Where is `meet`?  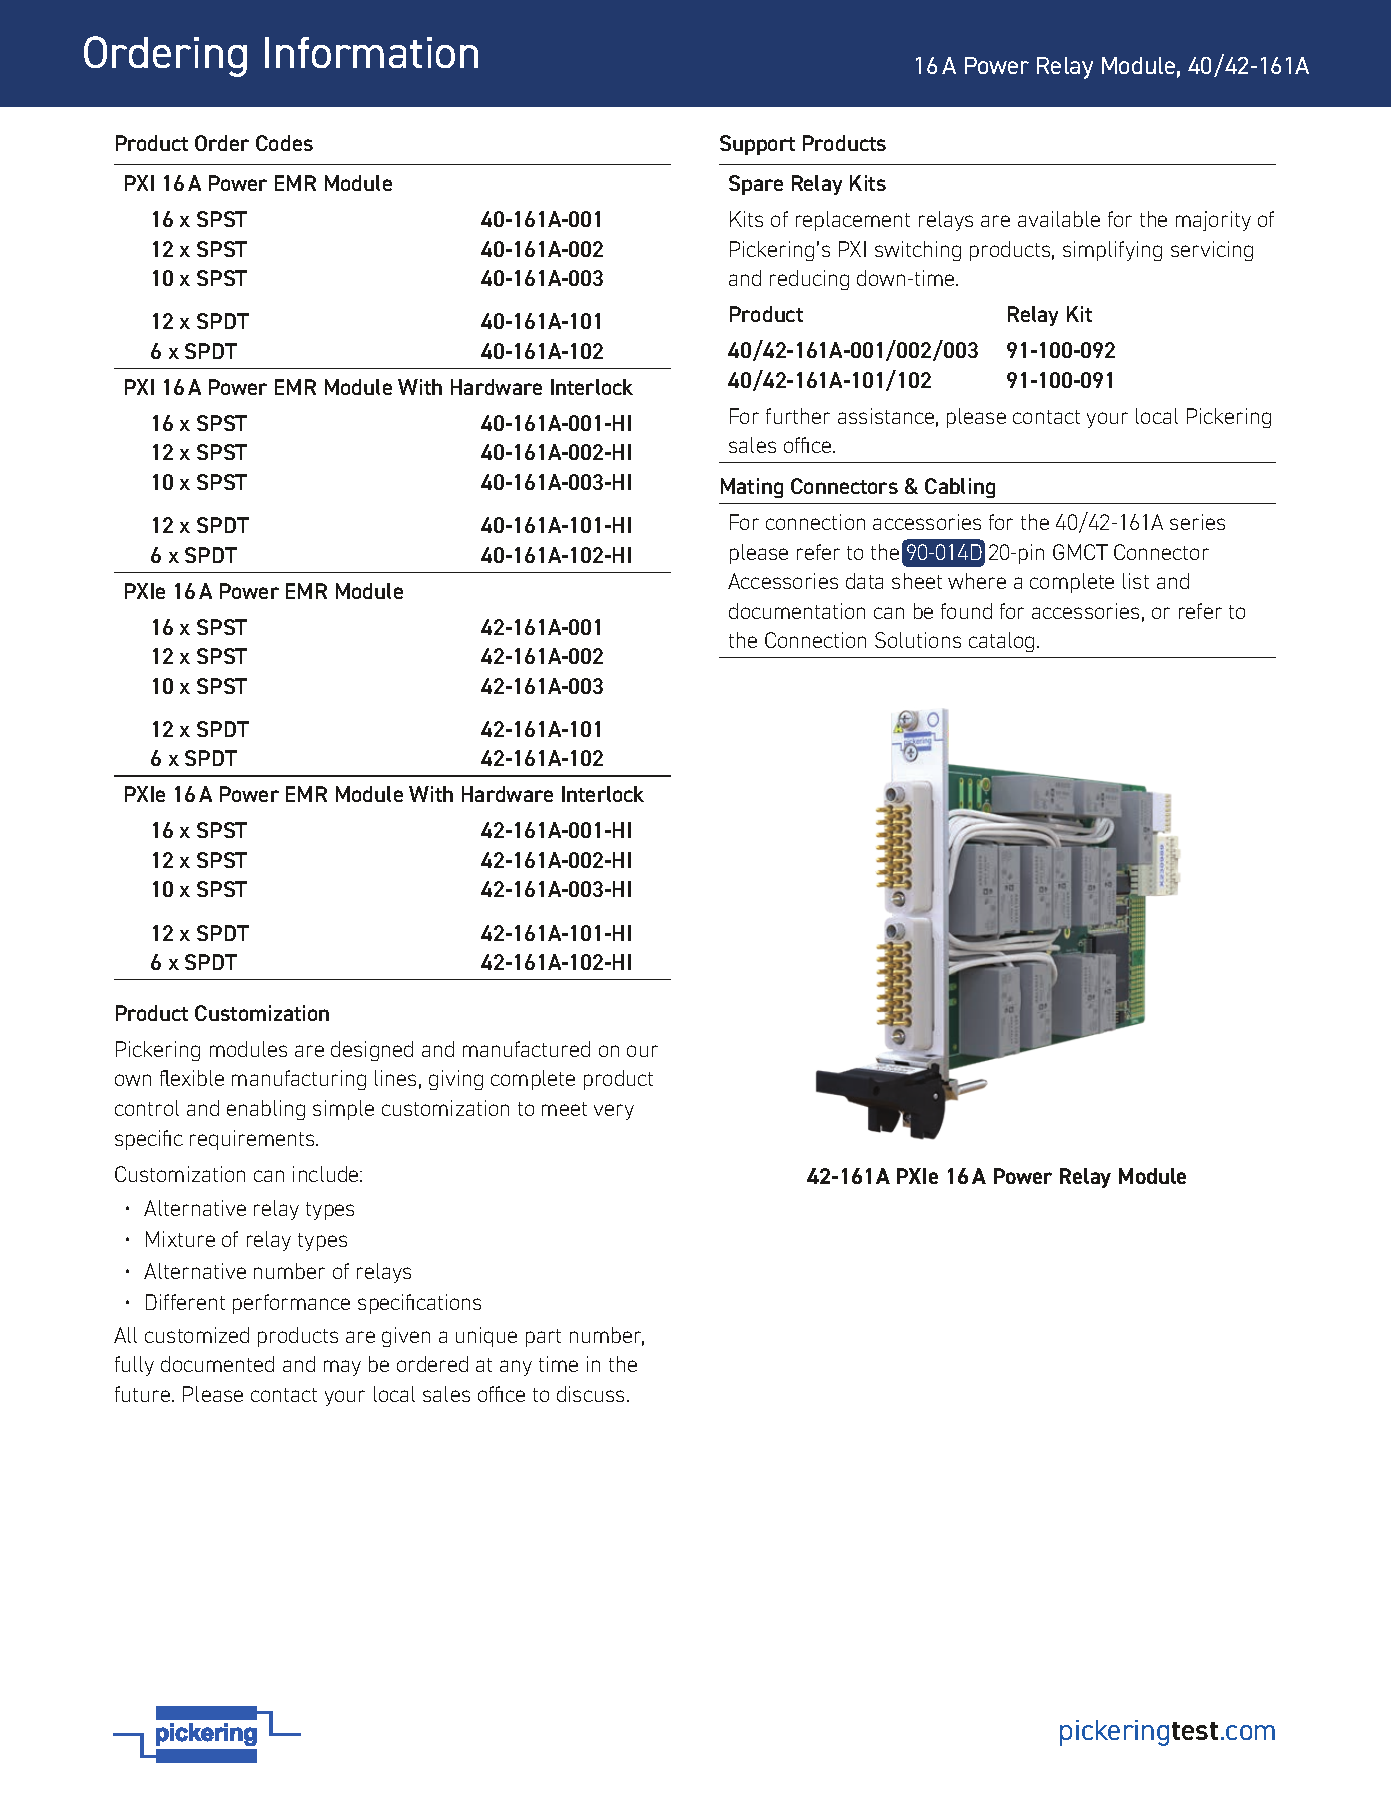
meet is located at coordinates (564, 1109).
